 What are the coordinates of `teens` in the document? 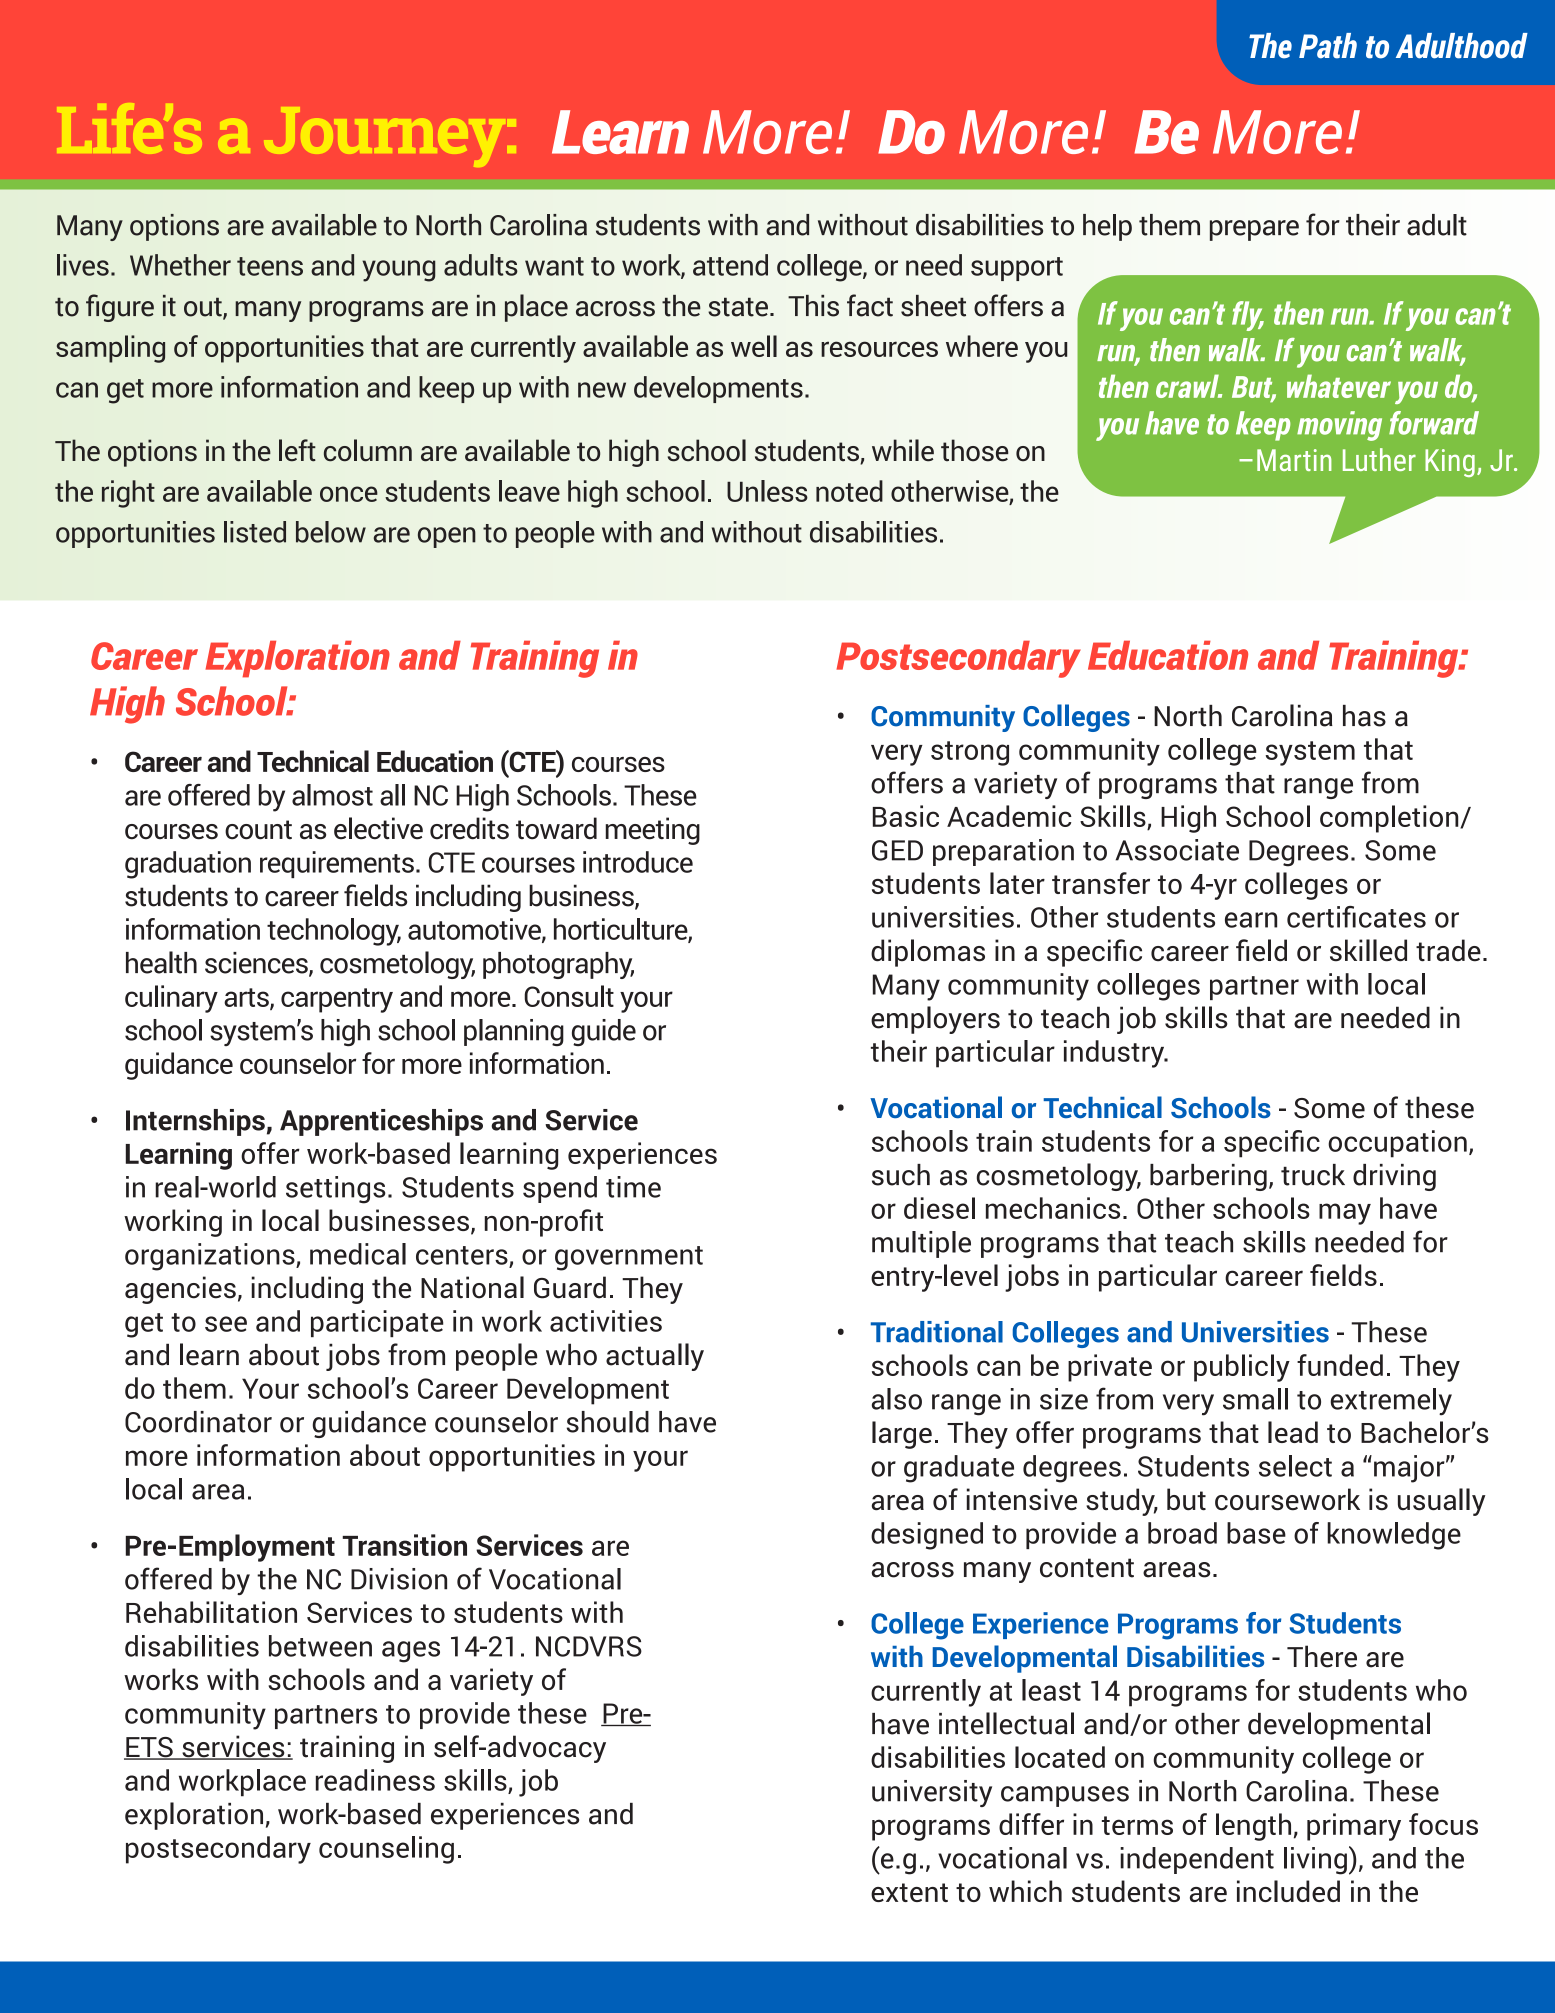 It's located at (270, 266).
